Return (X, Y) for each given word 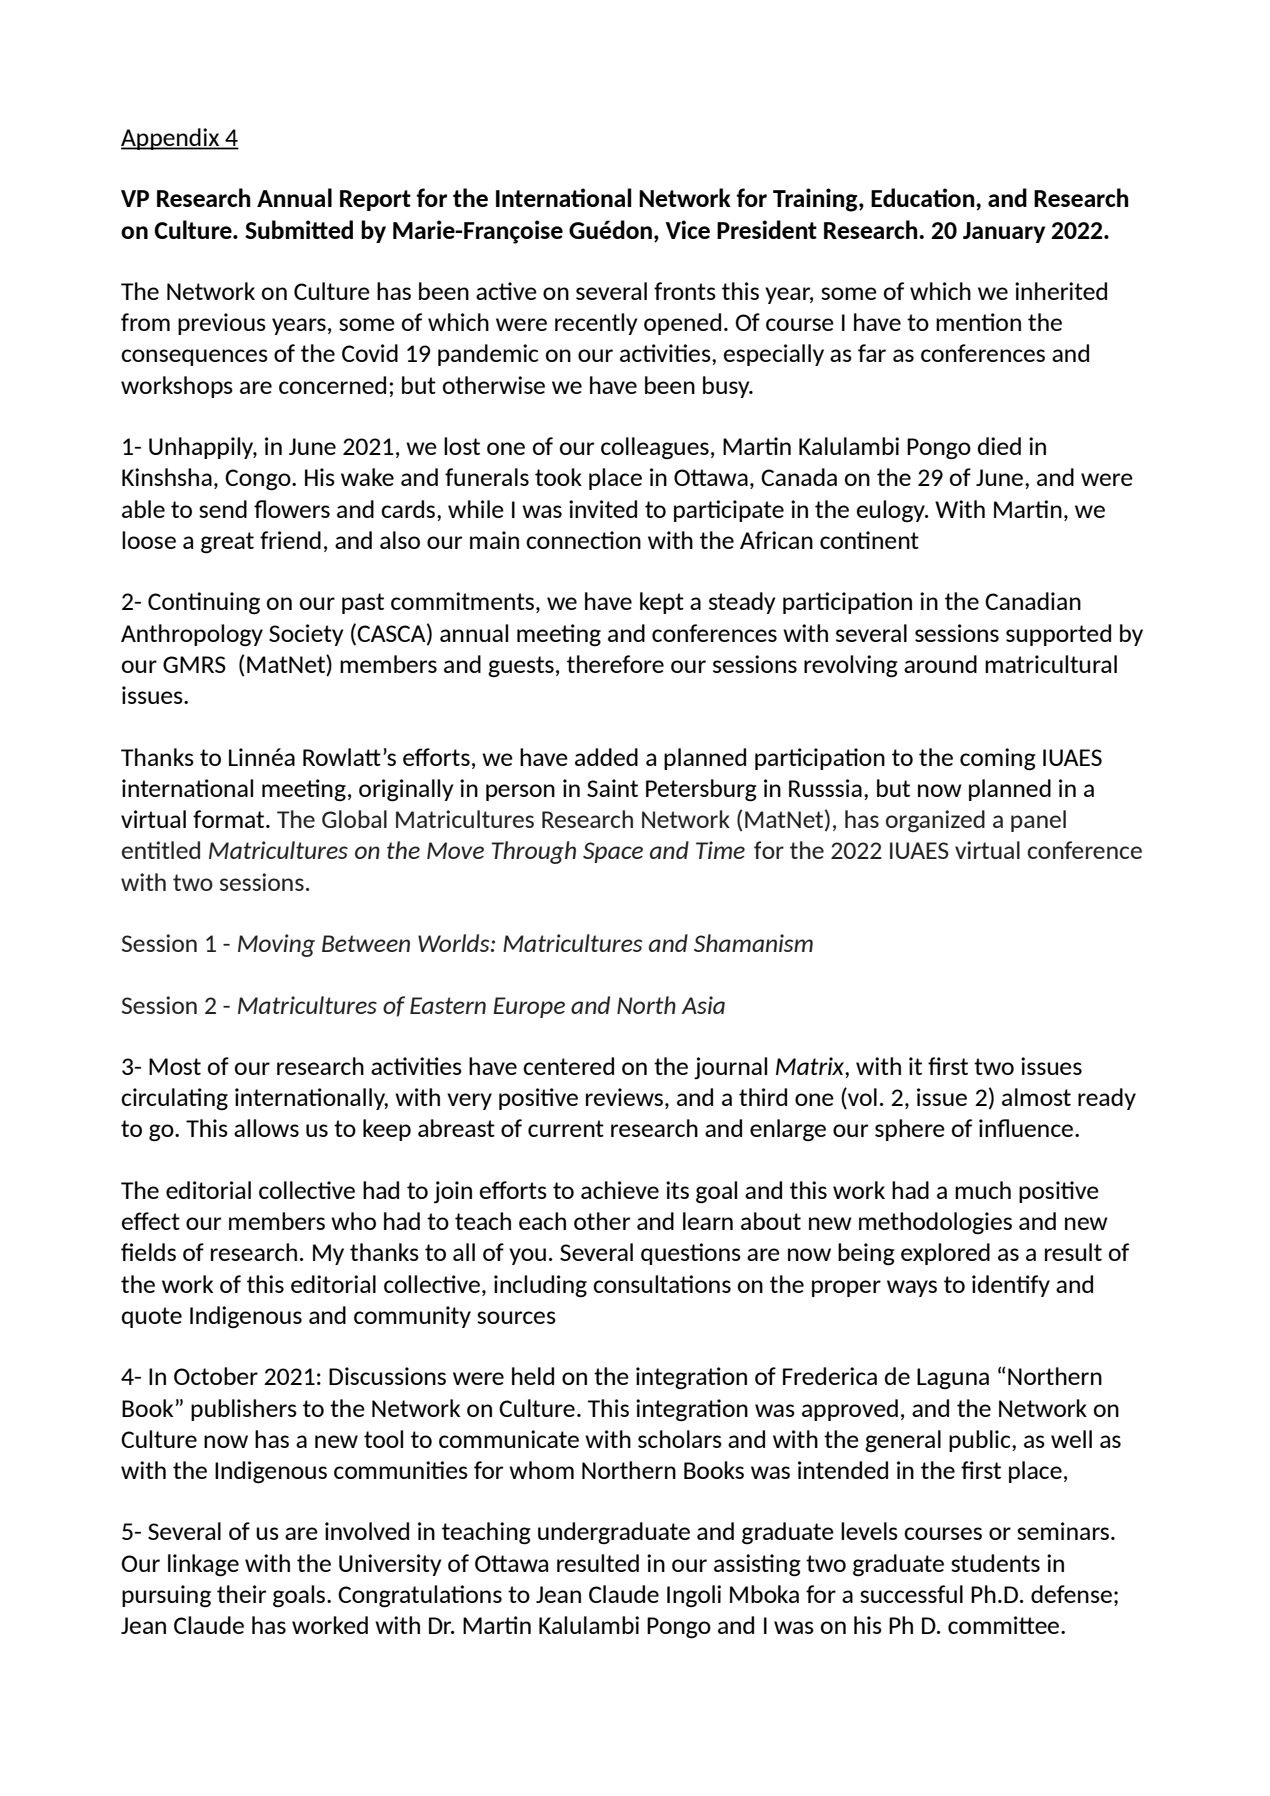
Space (613, 852)
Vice (687, 229)
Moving (276, 945)
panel (1038, 821)
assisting (757, 1565)
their (241, 1594)
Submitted (299, 229)
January (1004, 232)
